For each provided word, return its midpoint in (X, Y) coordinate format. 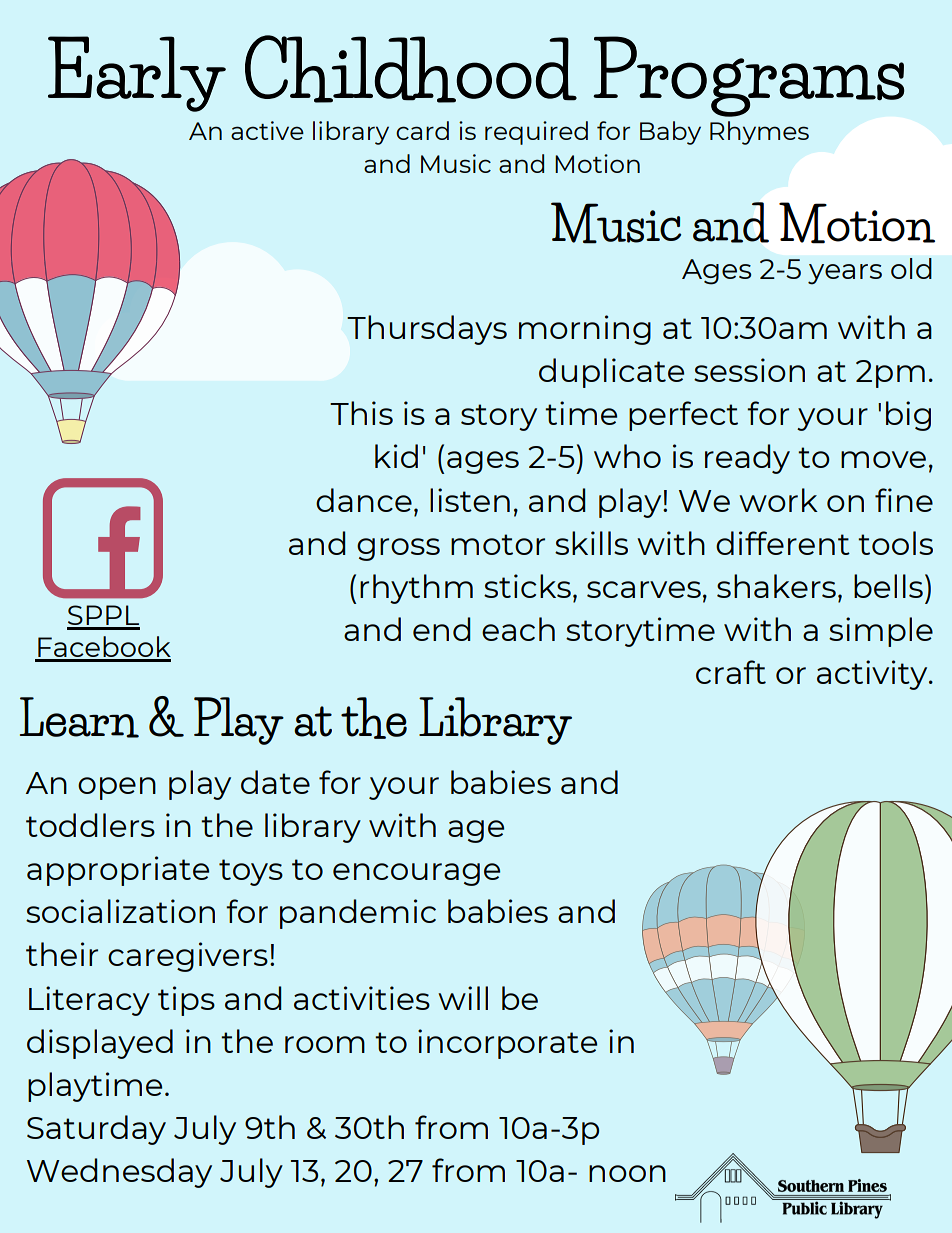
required (536, 133)
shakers (776, 586)
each (518, 629)
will (463, 998)
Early (137, 74)
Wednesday (119, 1173)
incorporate (507, 1044)
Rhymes (759, 133)
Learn (79, 717)
